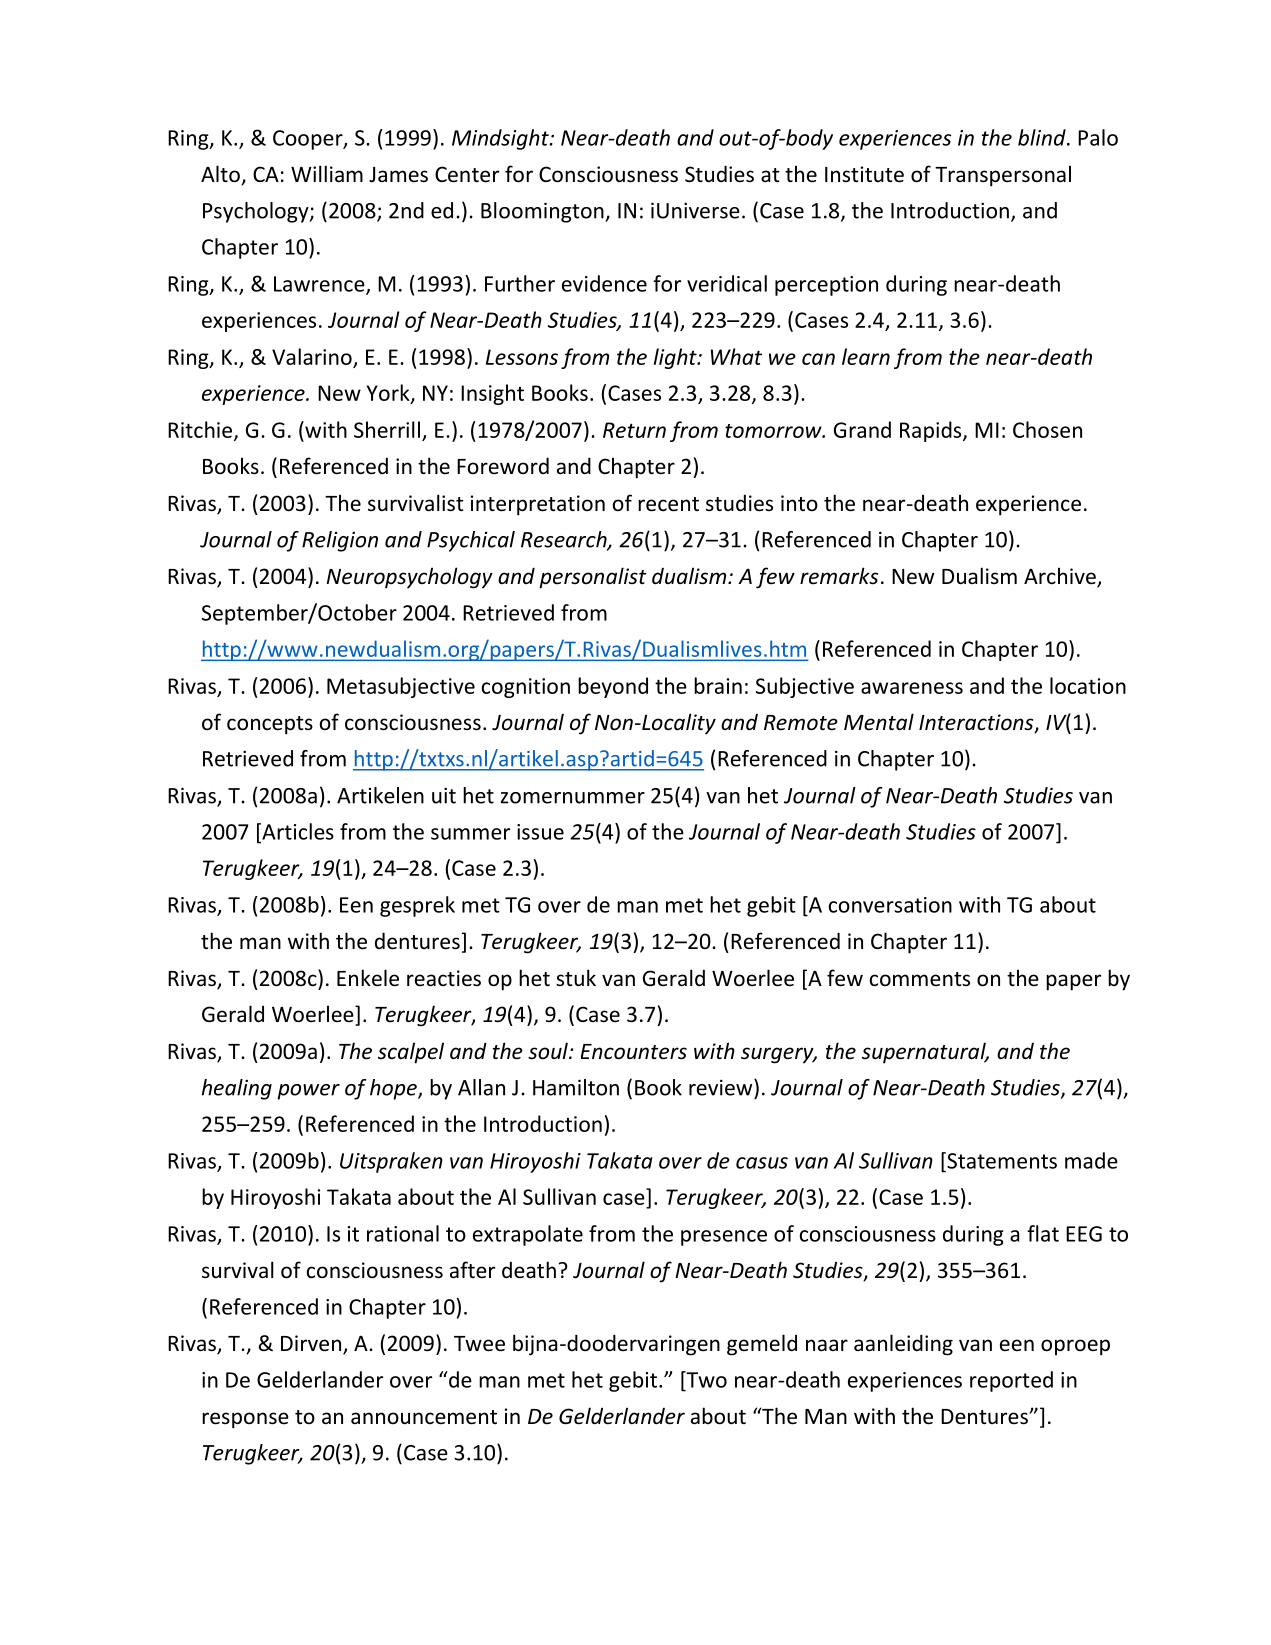  What do you see at coordinates (543, 212) in the screenshot?
I see `Bloomington` at bounding box center [543, 212].
